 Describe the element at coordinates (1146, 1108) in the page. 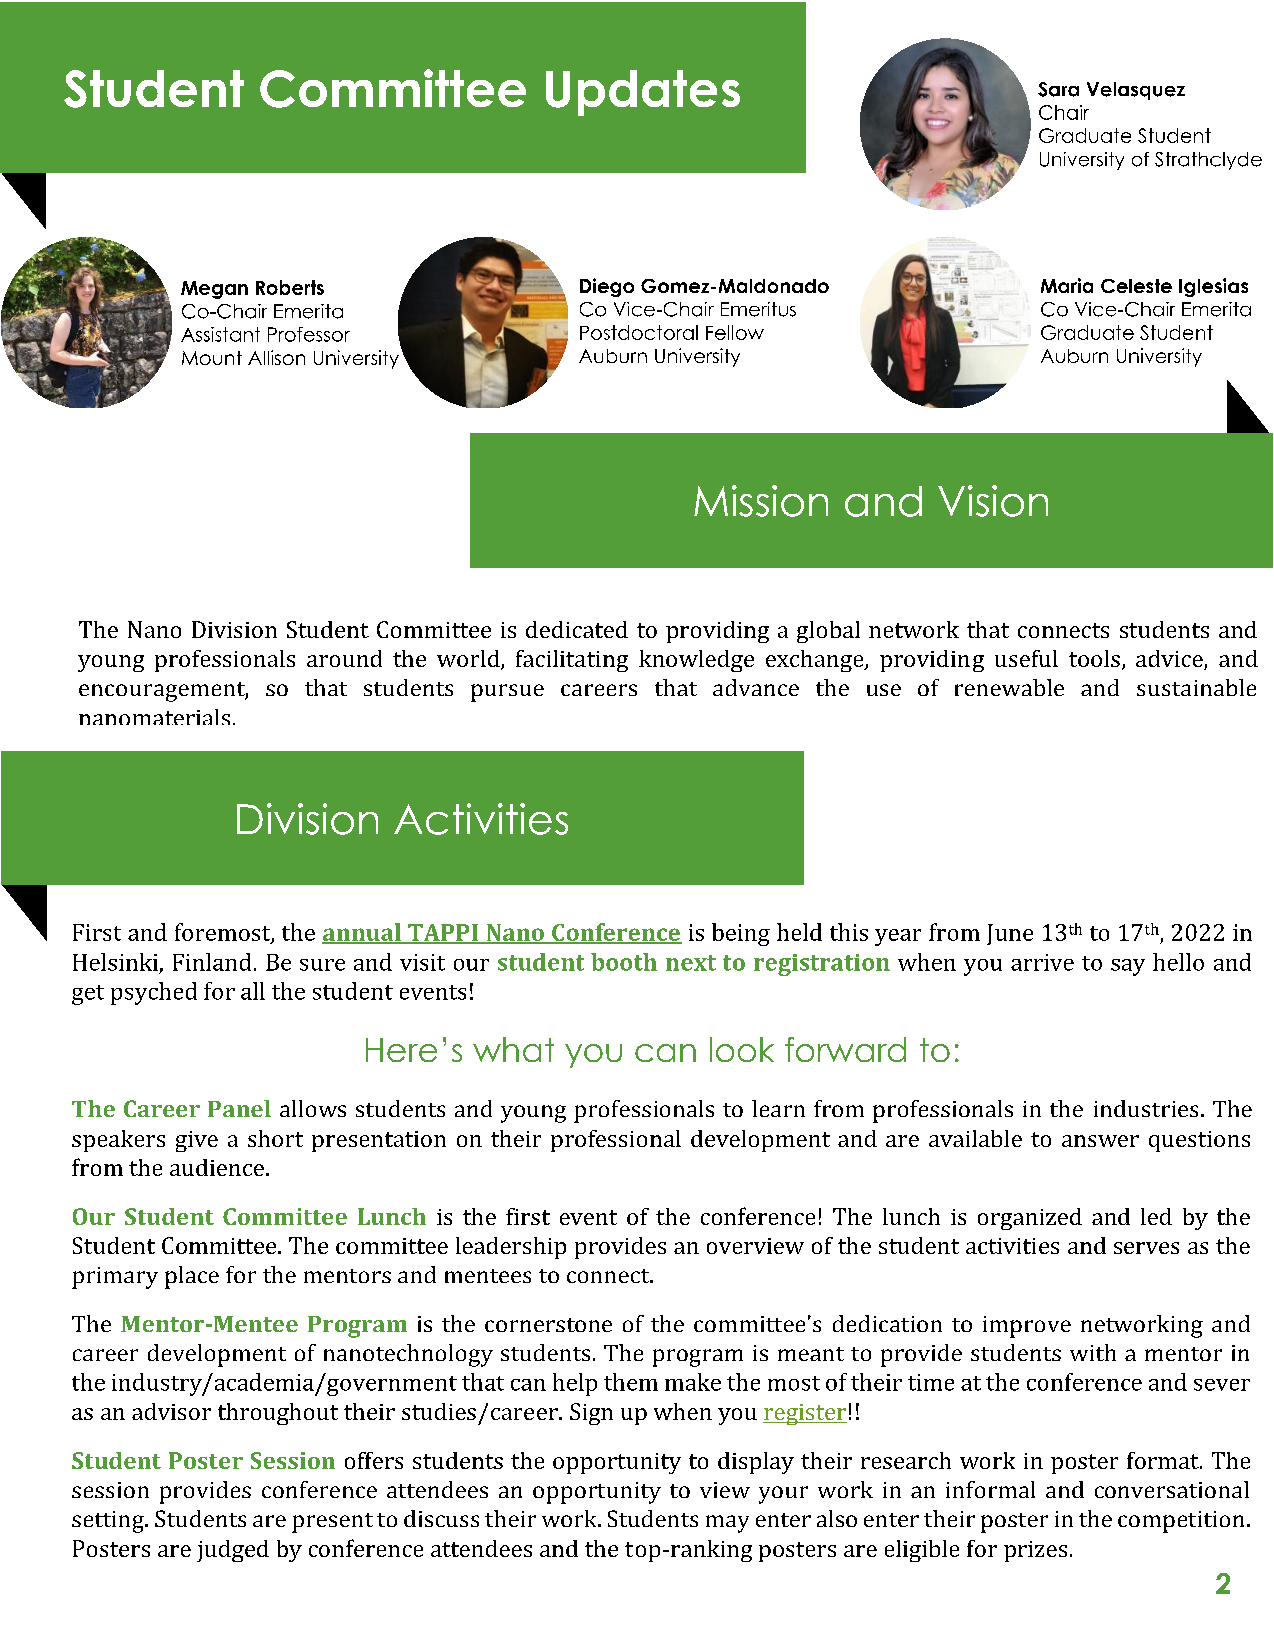

I see `industries` at that location.
